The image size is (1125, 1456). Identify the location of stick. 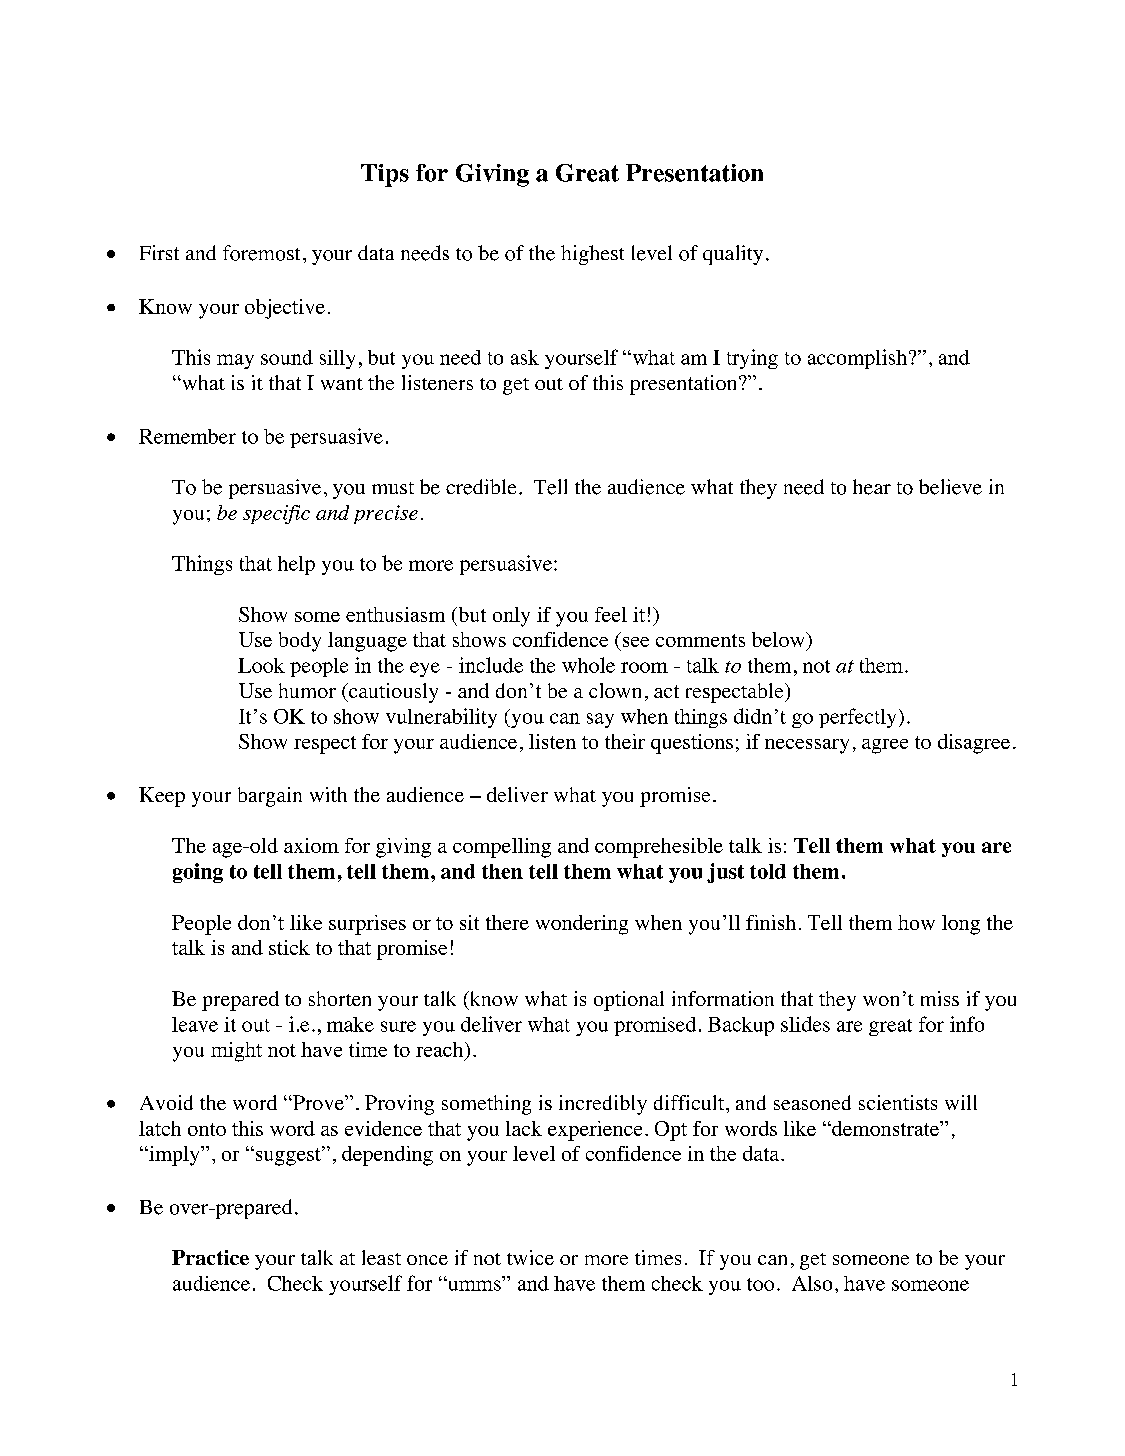
(289, 947).
